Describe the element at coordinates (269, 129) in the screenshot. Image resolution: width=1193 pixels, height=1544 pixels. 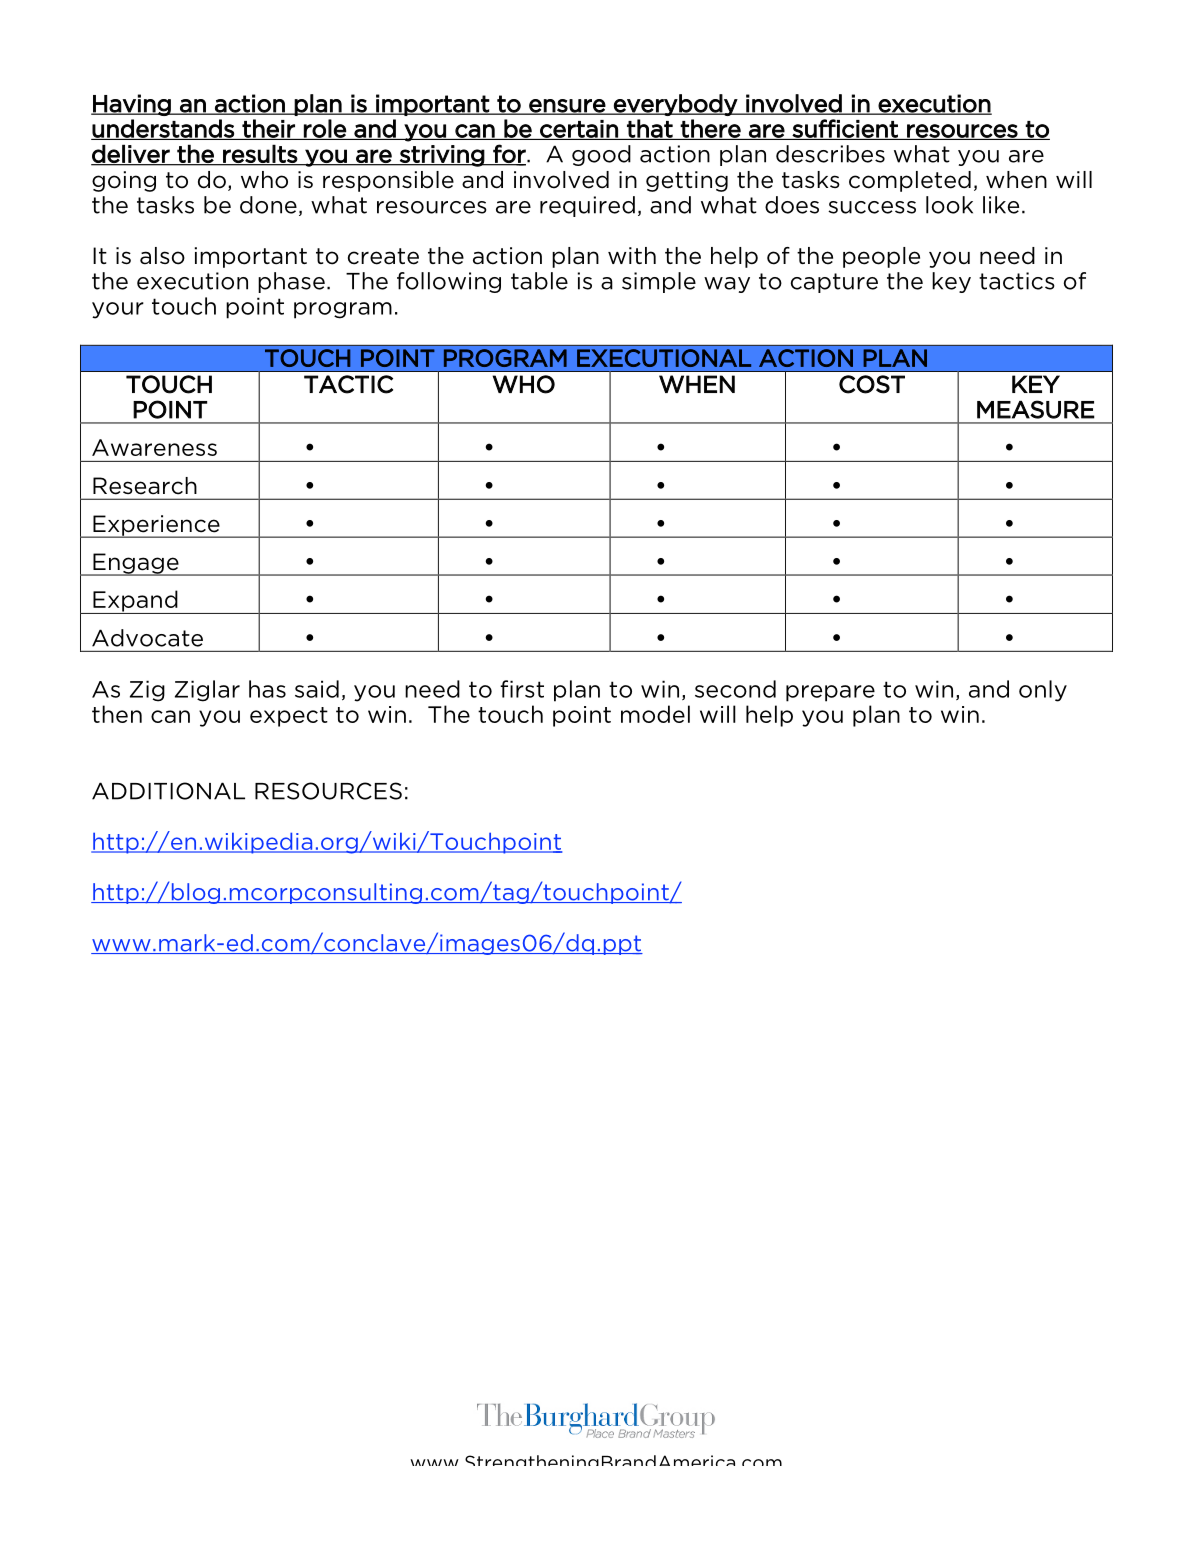
I see `their` at that location.
